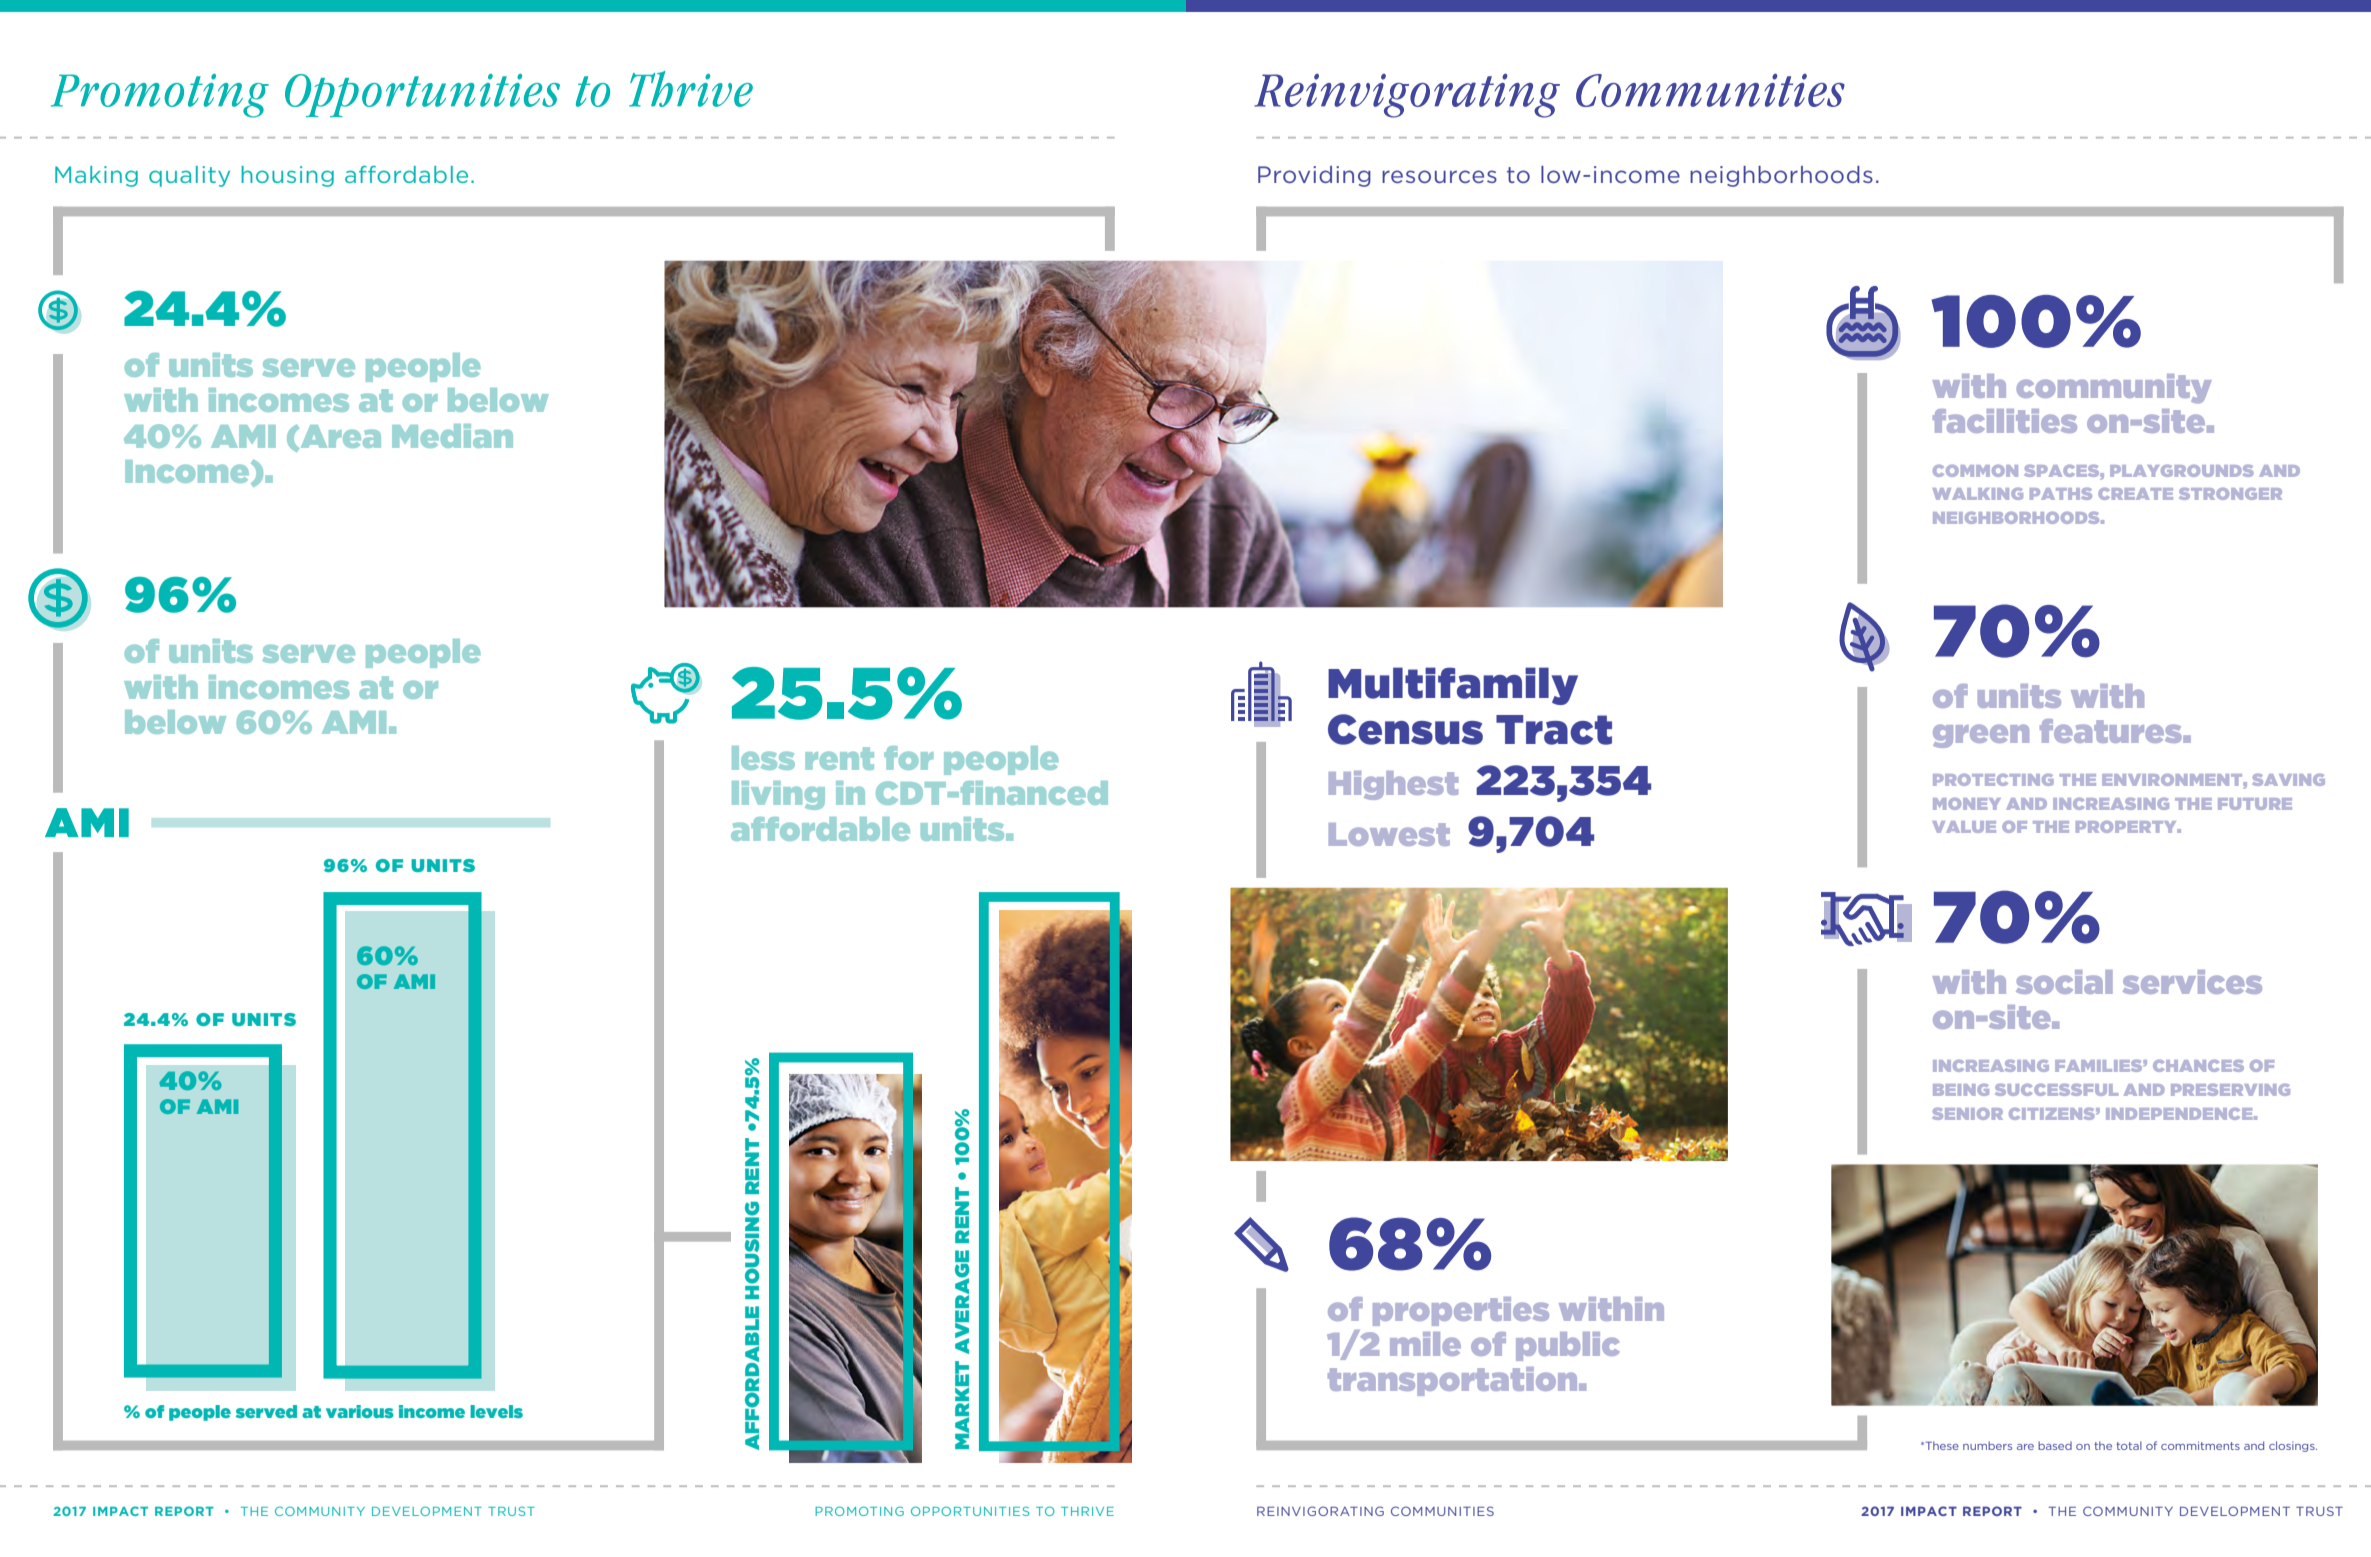 The image size is (2371, 1557). I want to click on PATHS, so click(2061, 494).
